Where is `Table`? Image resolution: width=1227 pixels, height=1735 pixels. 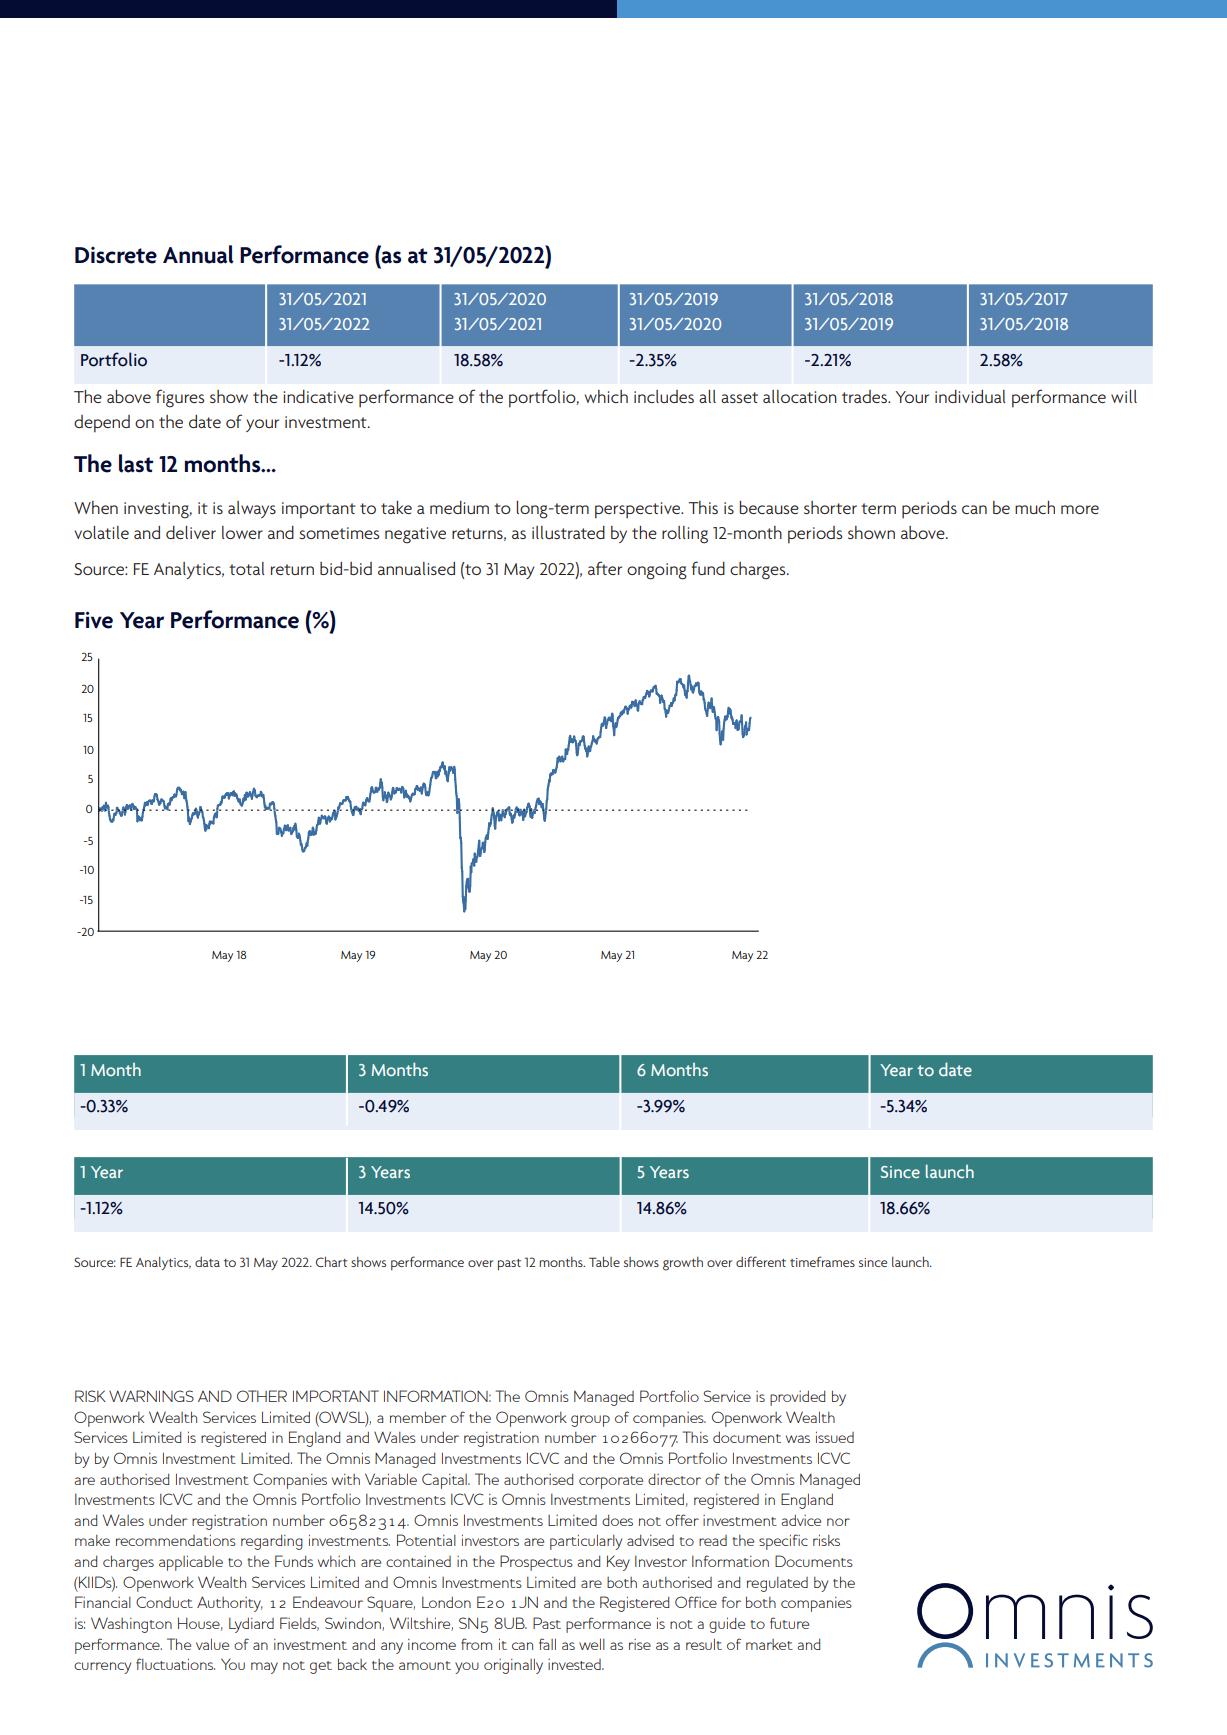
Table is located at coordinates (604, 1262).
